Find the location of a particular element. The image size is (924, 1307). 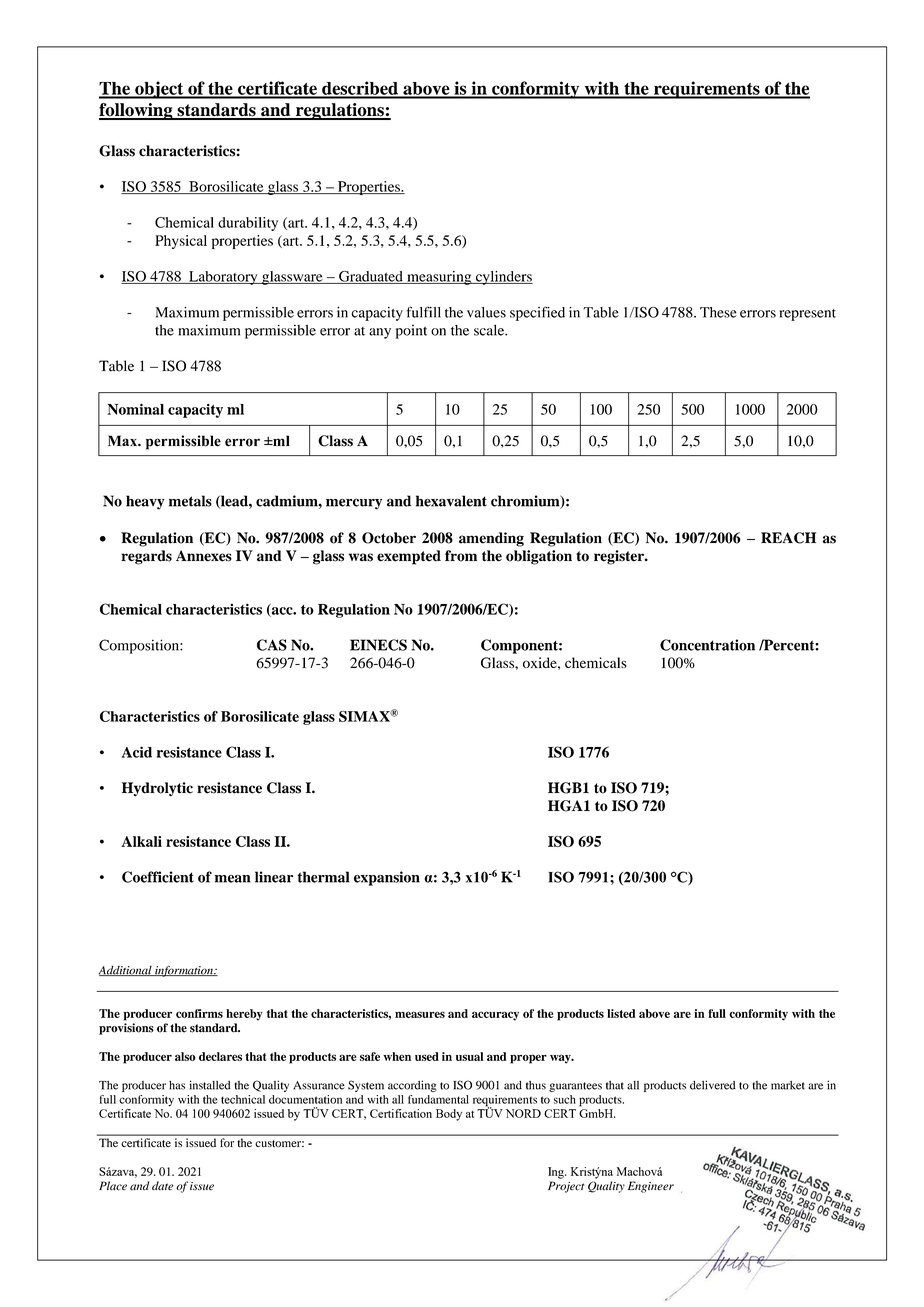

Body is located at coordinates (449, 1115).
